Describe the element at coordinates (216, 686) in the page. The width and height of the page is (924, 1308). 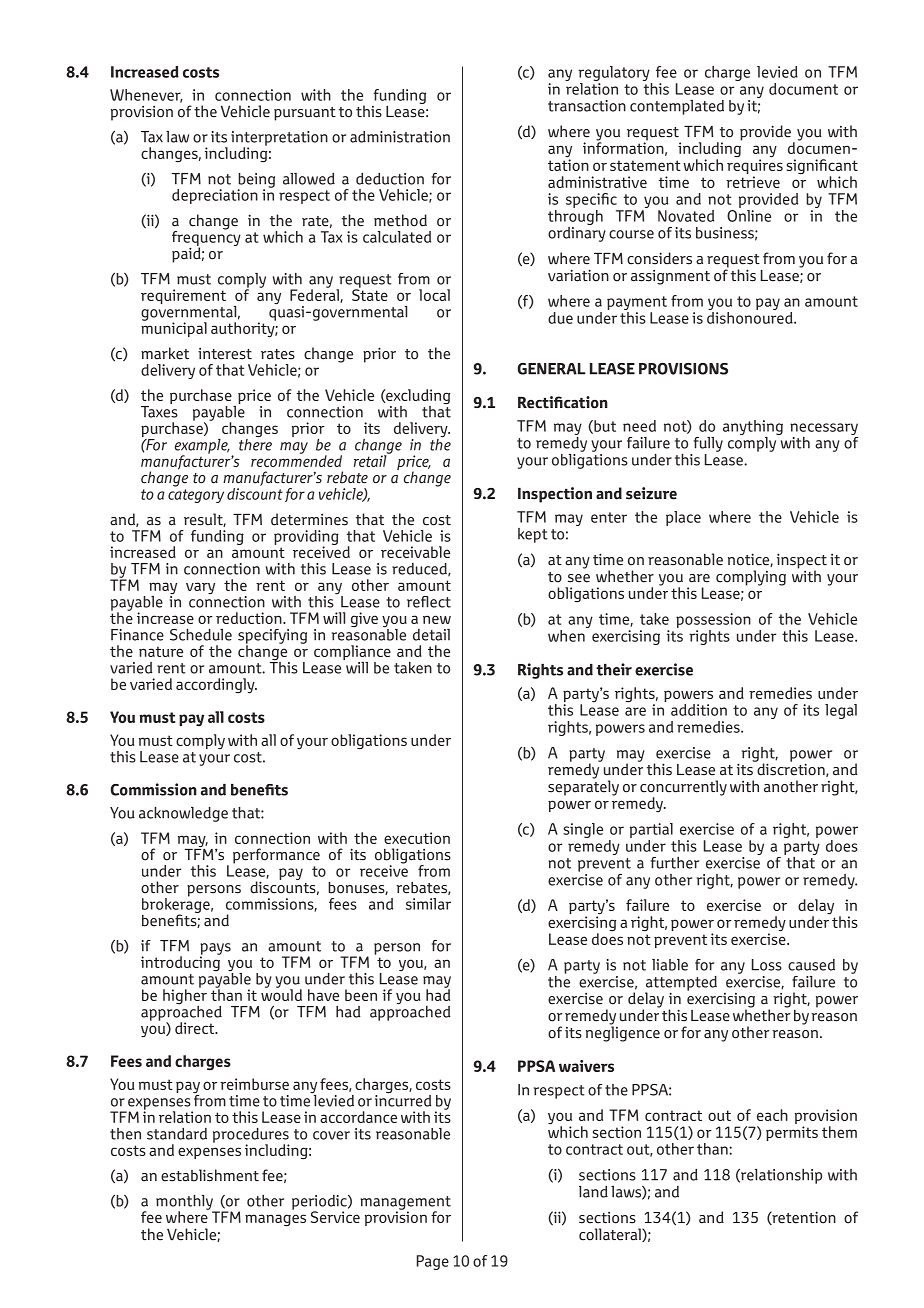
I see `accordingly` at that location.
